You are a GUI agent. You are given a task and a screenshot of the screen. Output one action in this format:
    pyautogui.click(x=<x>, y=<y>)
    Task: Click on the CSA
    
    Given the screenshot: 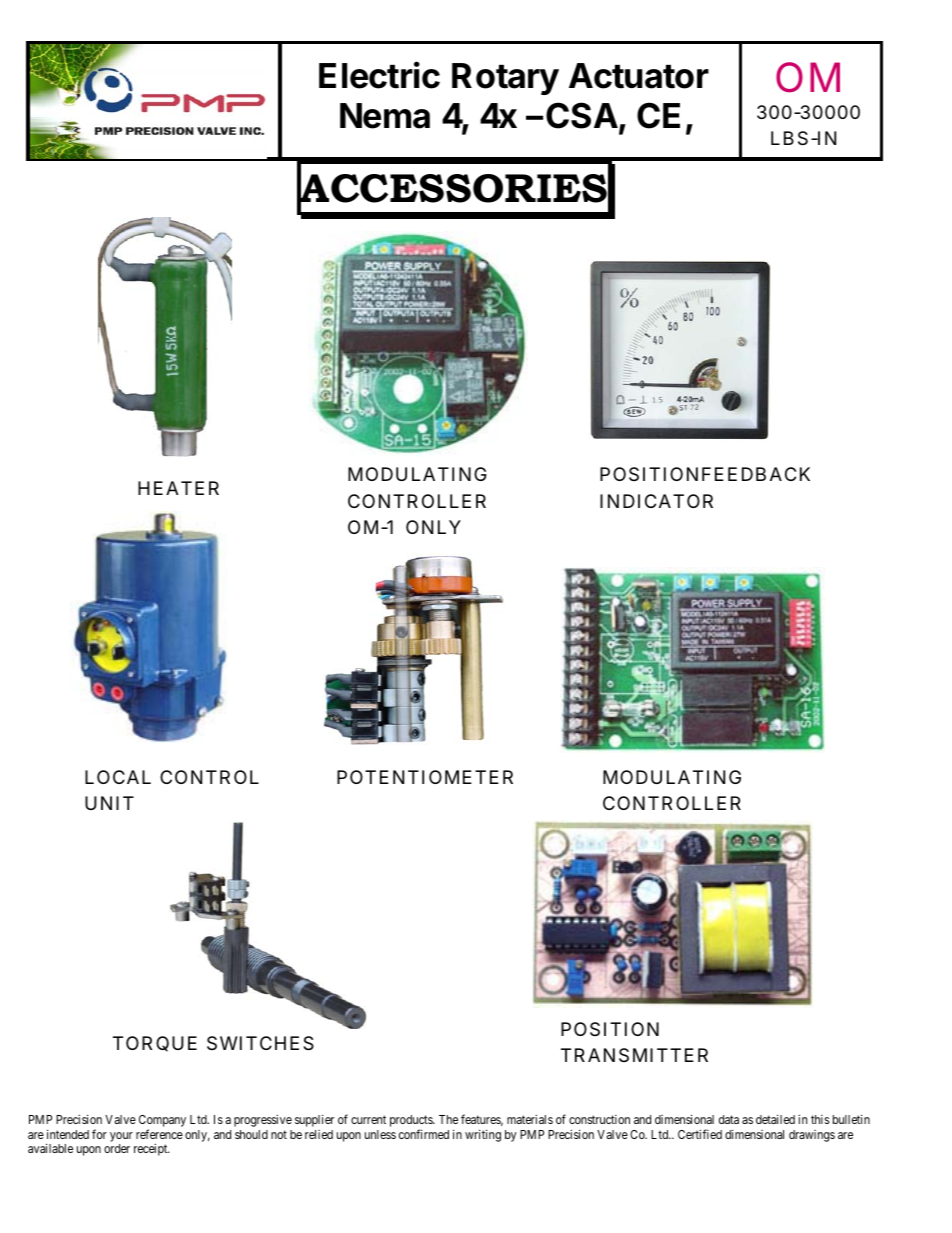 What is the action you would take?
    pyautogui.click(x=583, y=116)
